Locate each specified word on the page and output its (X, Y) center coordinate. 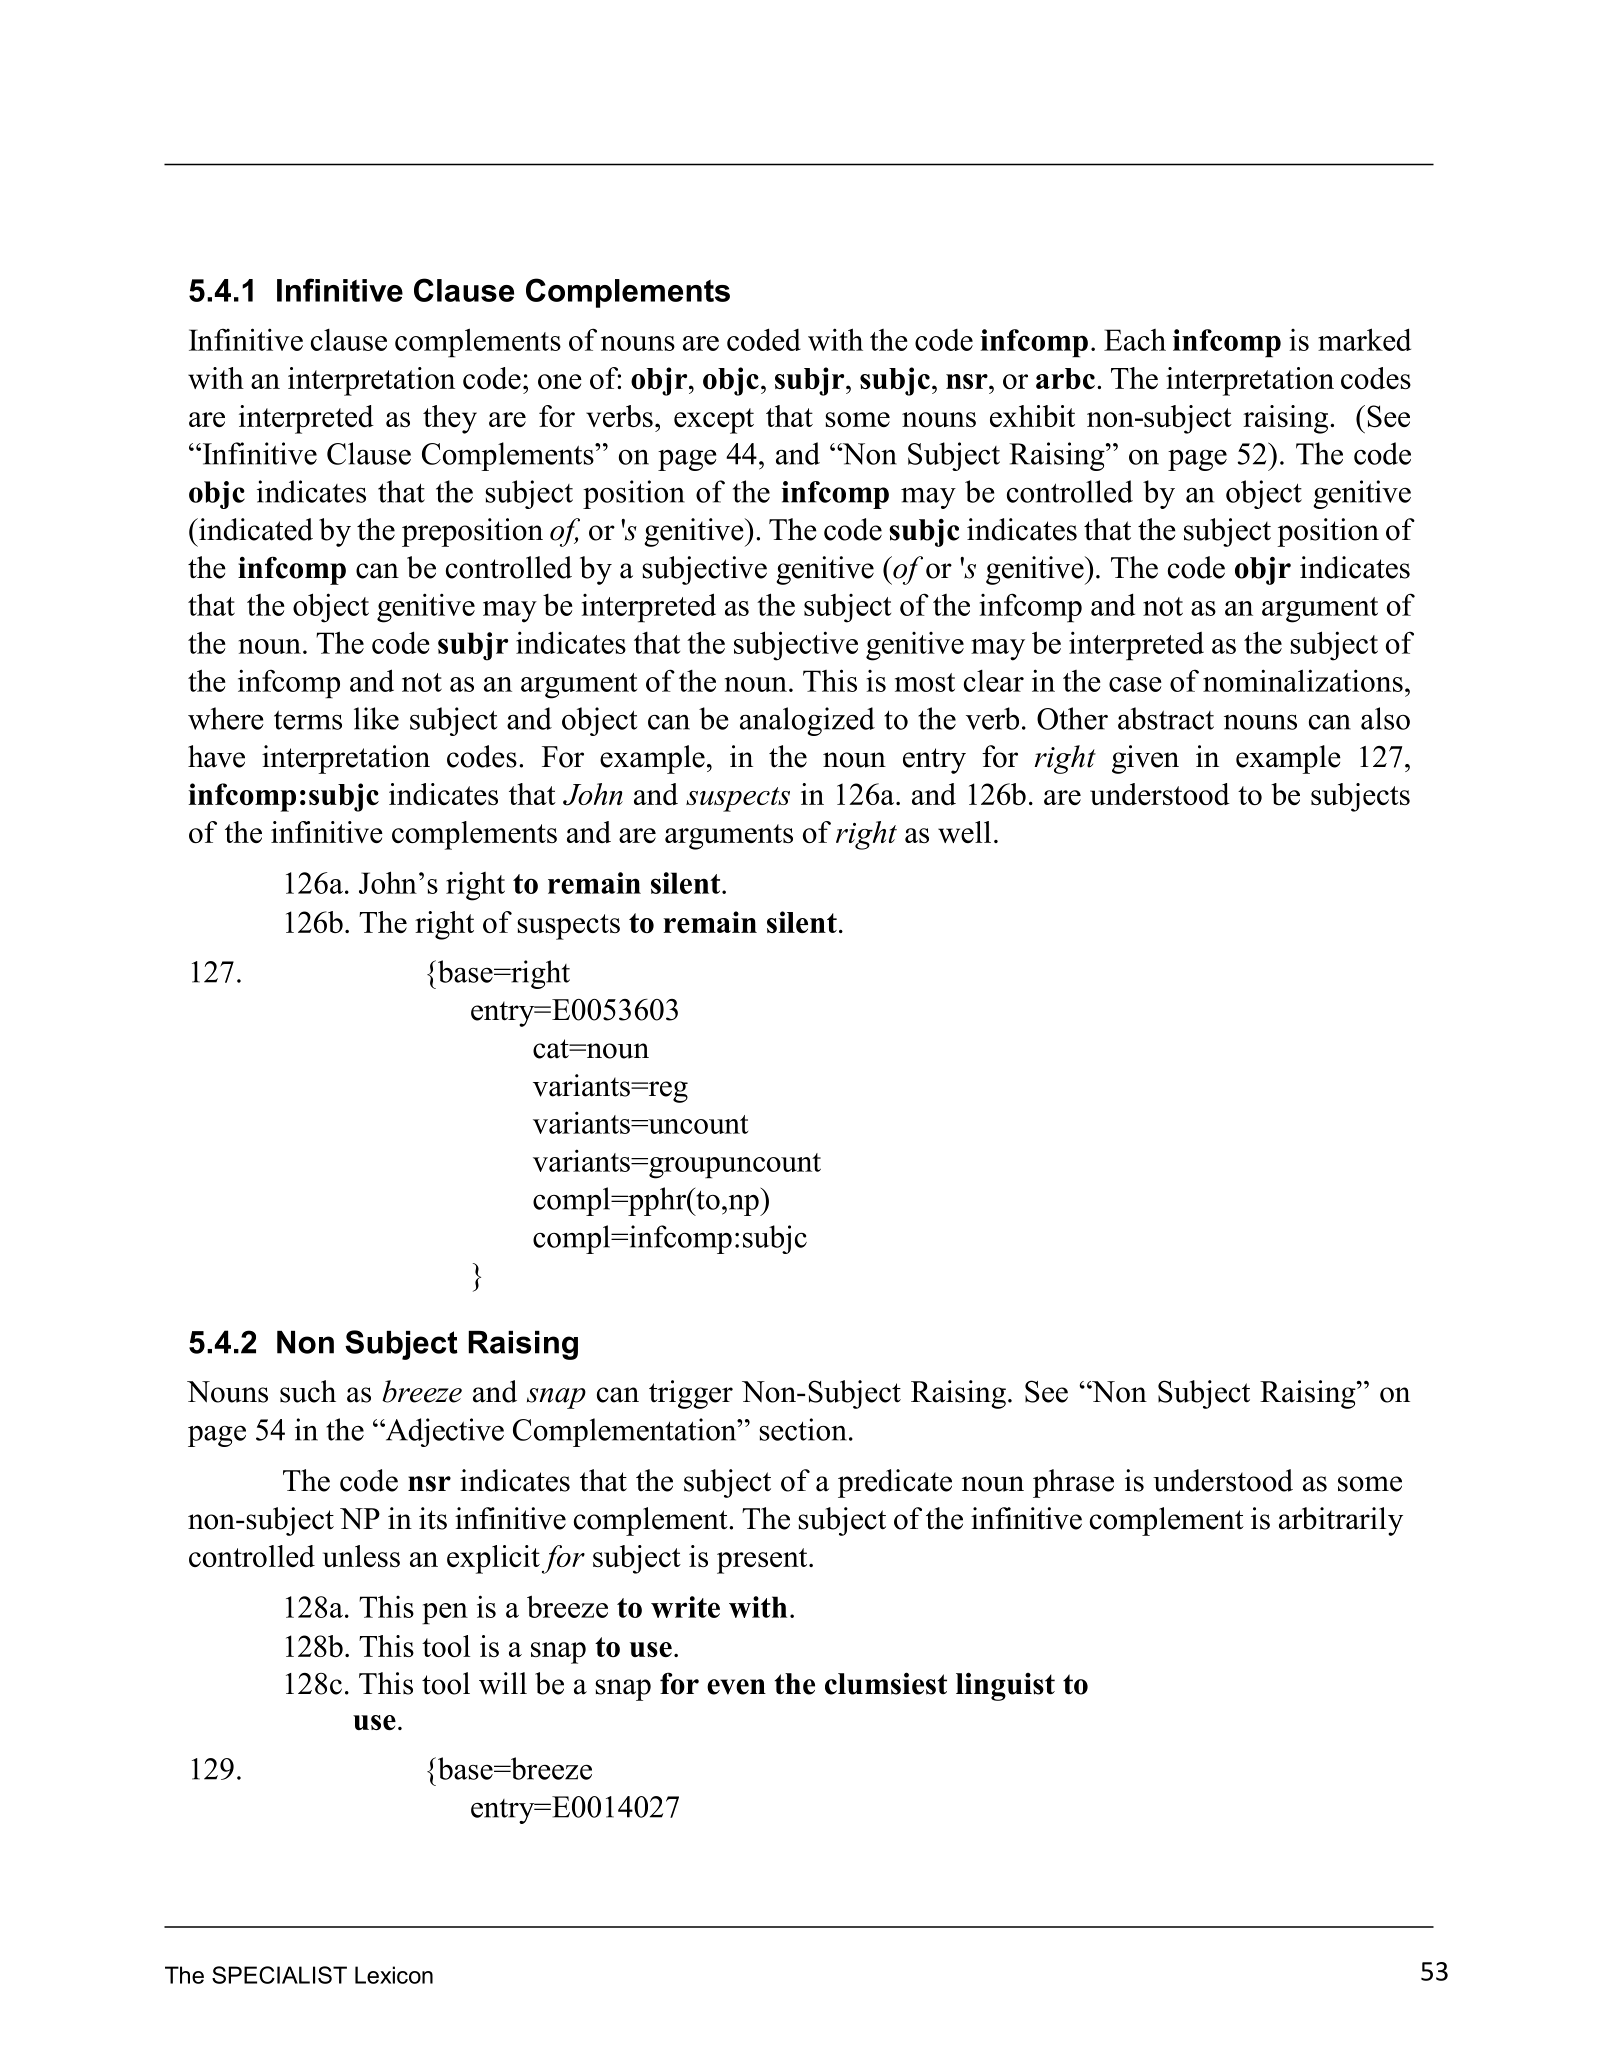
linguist (1005, 1686)
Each (1135, 340)
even (736, 1687)
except (714, 421)
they (450, 419)
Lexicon (394, 1975)
